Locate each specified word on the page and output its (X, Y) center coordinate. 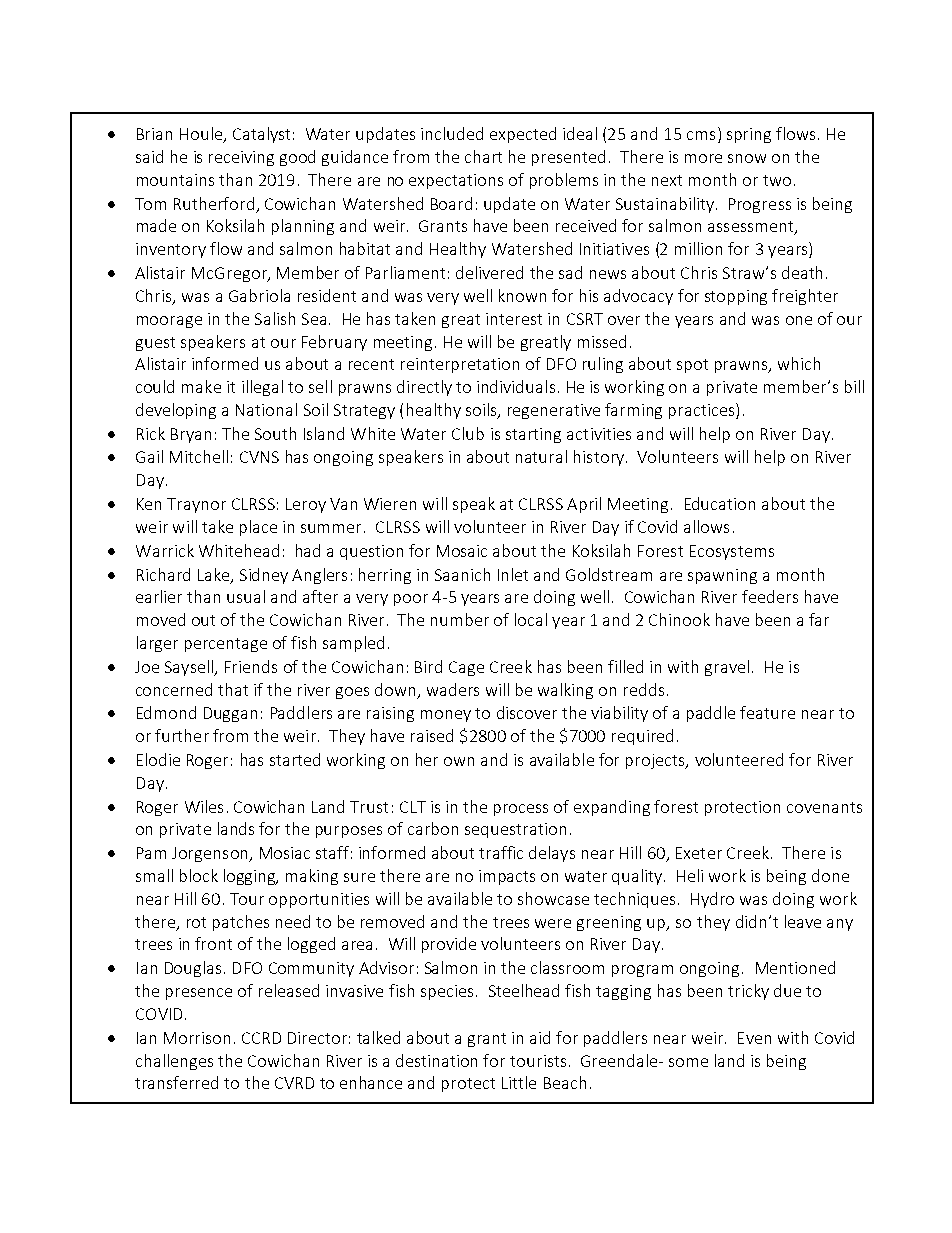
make (201, 386)
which (799, 363)
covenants (824, 807)
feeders (770, 596)
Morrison (197, 1038)
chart (483, 156)
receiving (241, 158)
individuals (516, 386)
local (531, 619)
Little (519, 1082)
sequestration (515, 830)
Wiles (204, 806)
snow (747, 158)
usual (246, 596)
